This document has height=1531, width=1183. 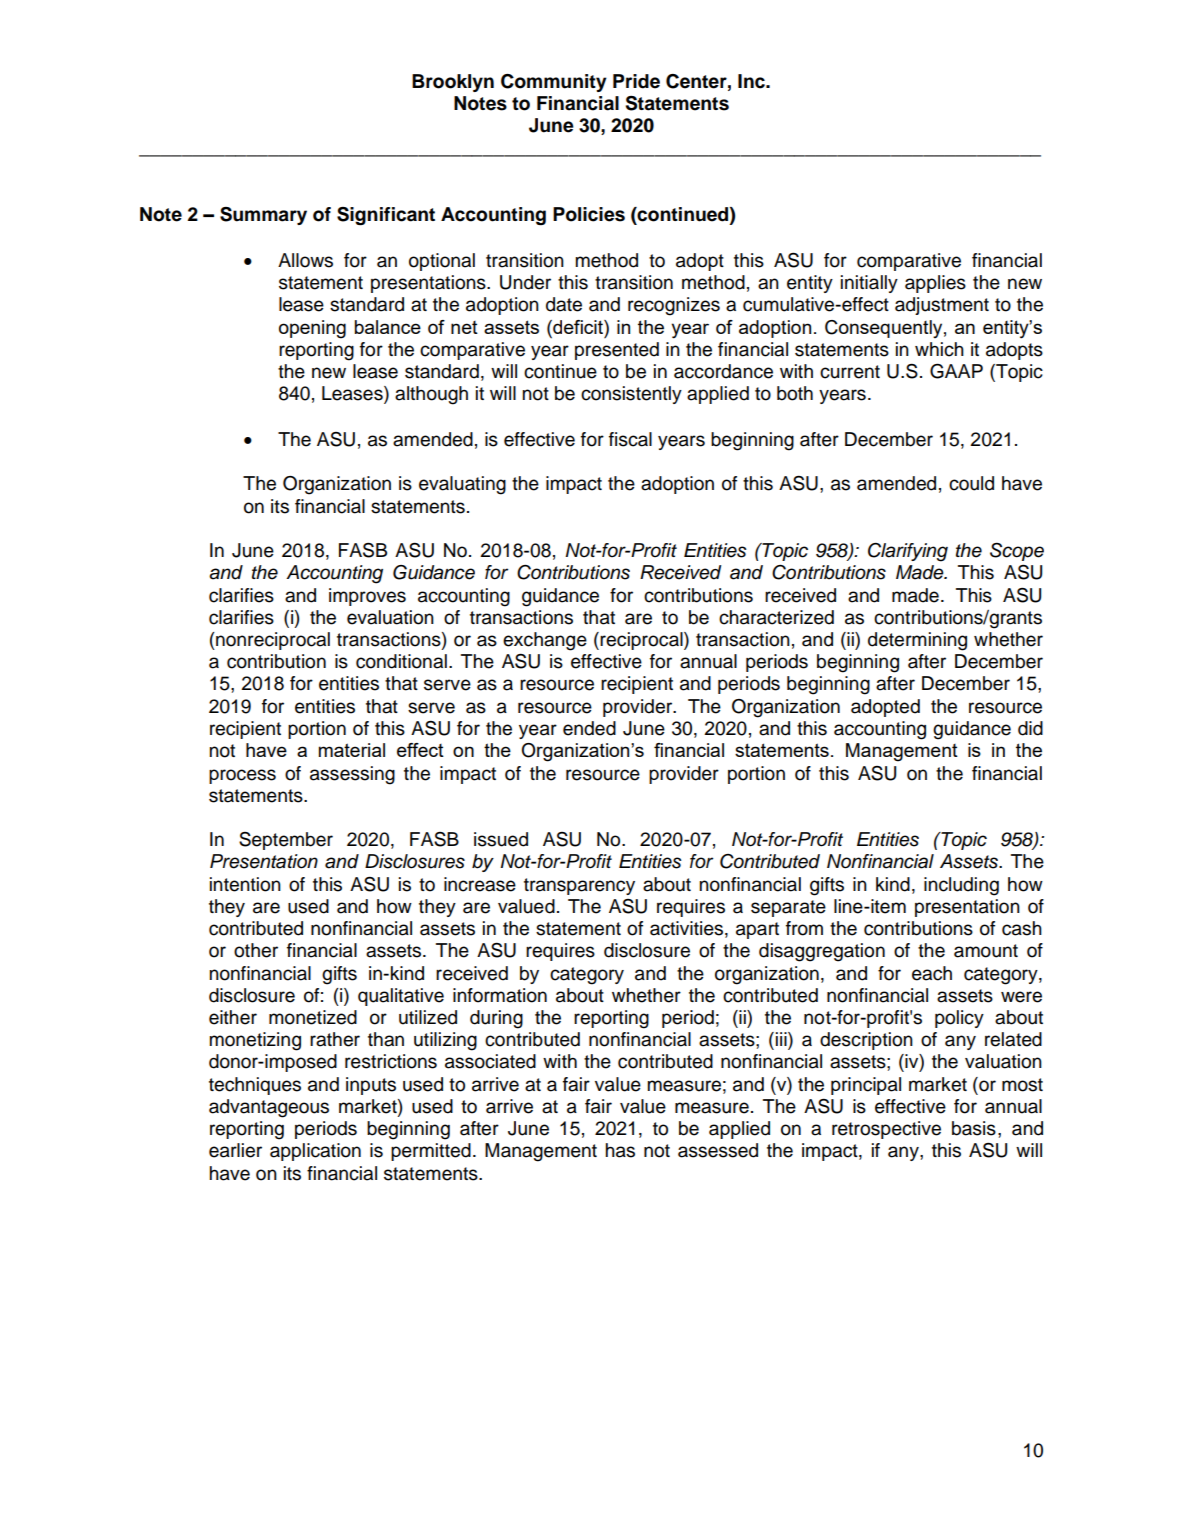 I want to click on Pride, so click(x=636, y=81).
